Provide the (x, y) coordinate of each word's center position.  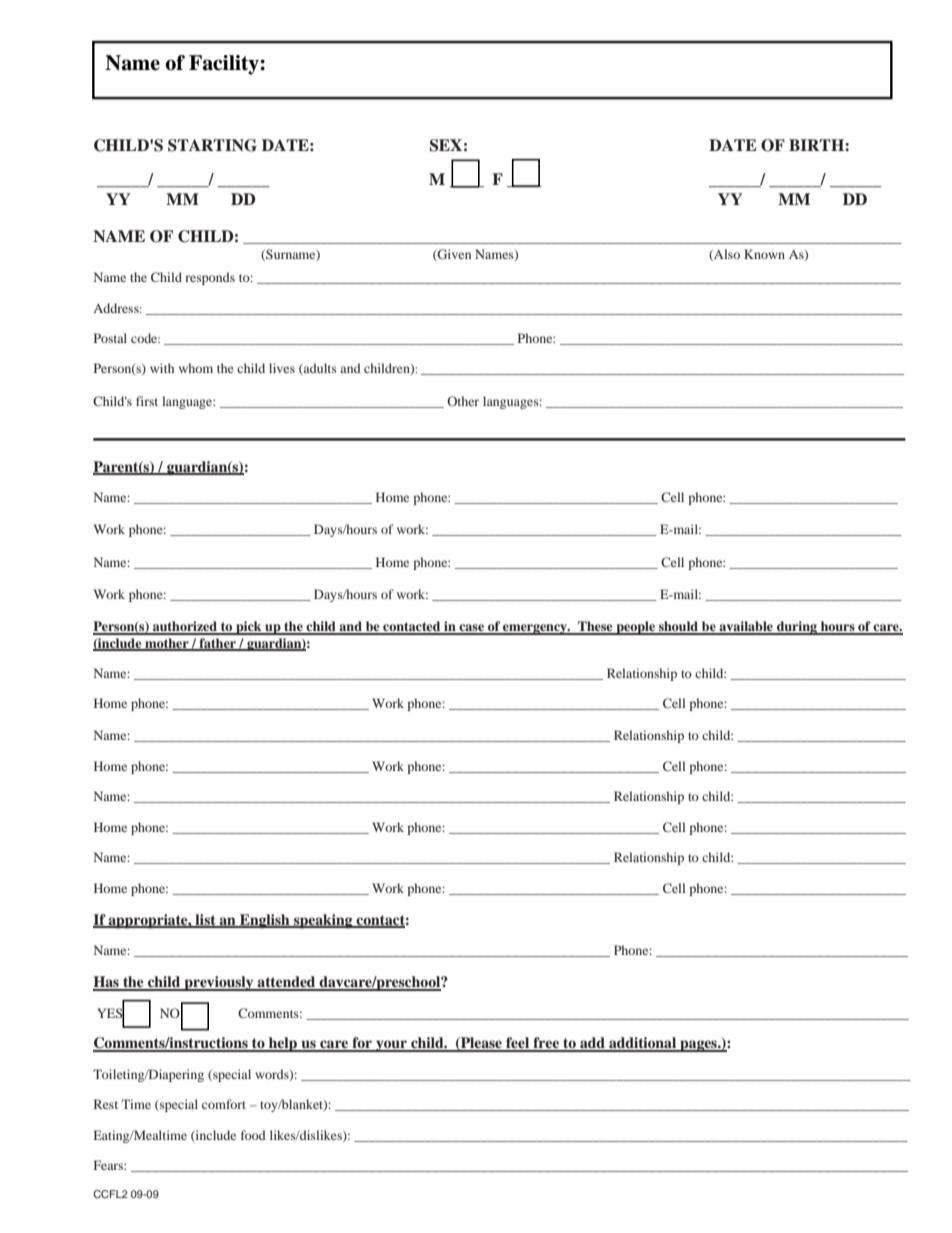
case (471, 629)
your (392, 1046)
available (746, 627)
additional (642, 1044)
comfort (224, 1104)
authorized (185, 627)
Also (726, 255)
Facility (225, 65)
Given (453, 255)
